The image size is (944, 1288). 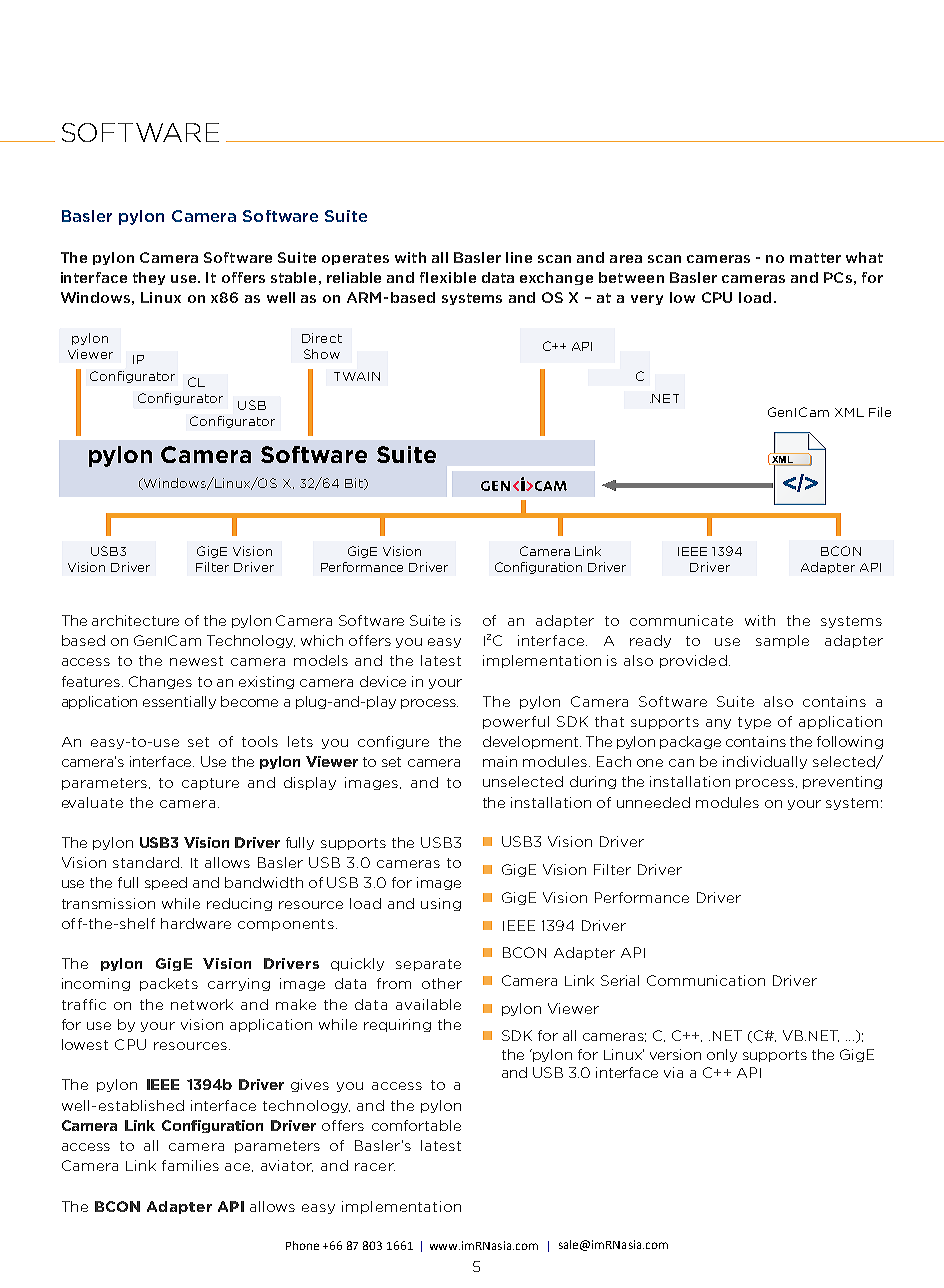 What do you see at coordinates (149, 278) in the image?
I see `they` at bounding box center [149, 278].
